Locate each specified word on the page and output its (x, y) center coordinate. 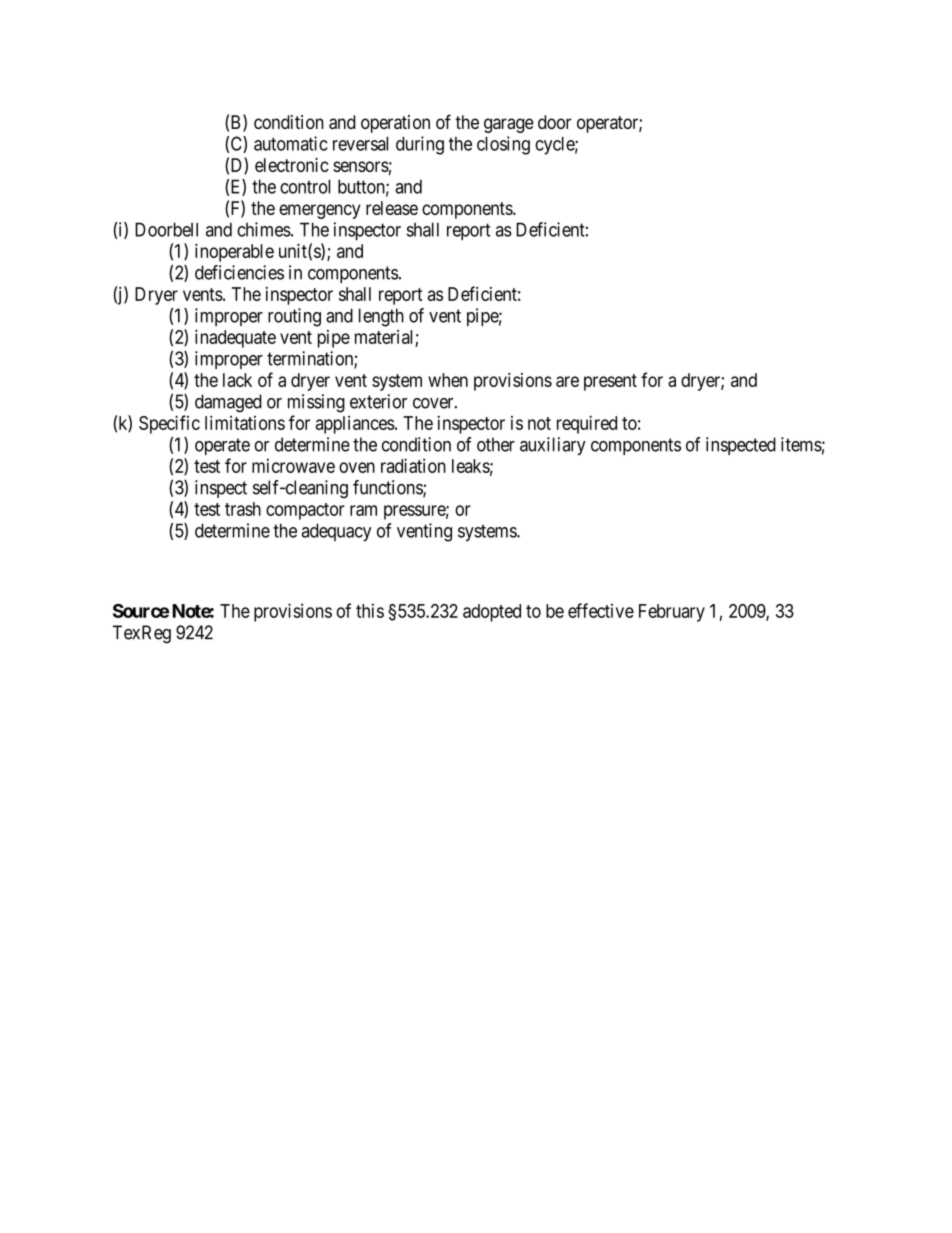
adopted (492, 613)
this (370, 610)
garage (509, 125)
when (448, 380)
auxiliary (553, 446)
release (392, 208)
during (420, 145)
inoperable (234, 253)
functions (388, 488)
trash (243, 509)
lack (237, 380)
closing (503, 145)
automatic (291, 143)
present (610, 382)
